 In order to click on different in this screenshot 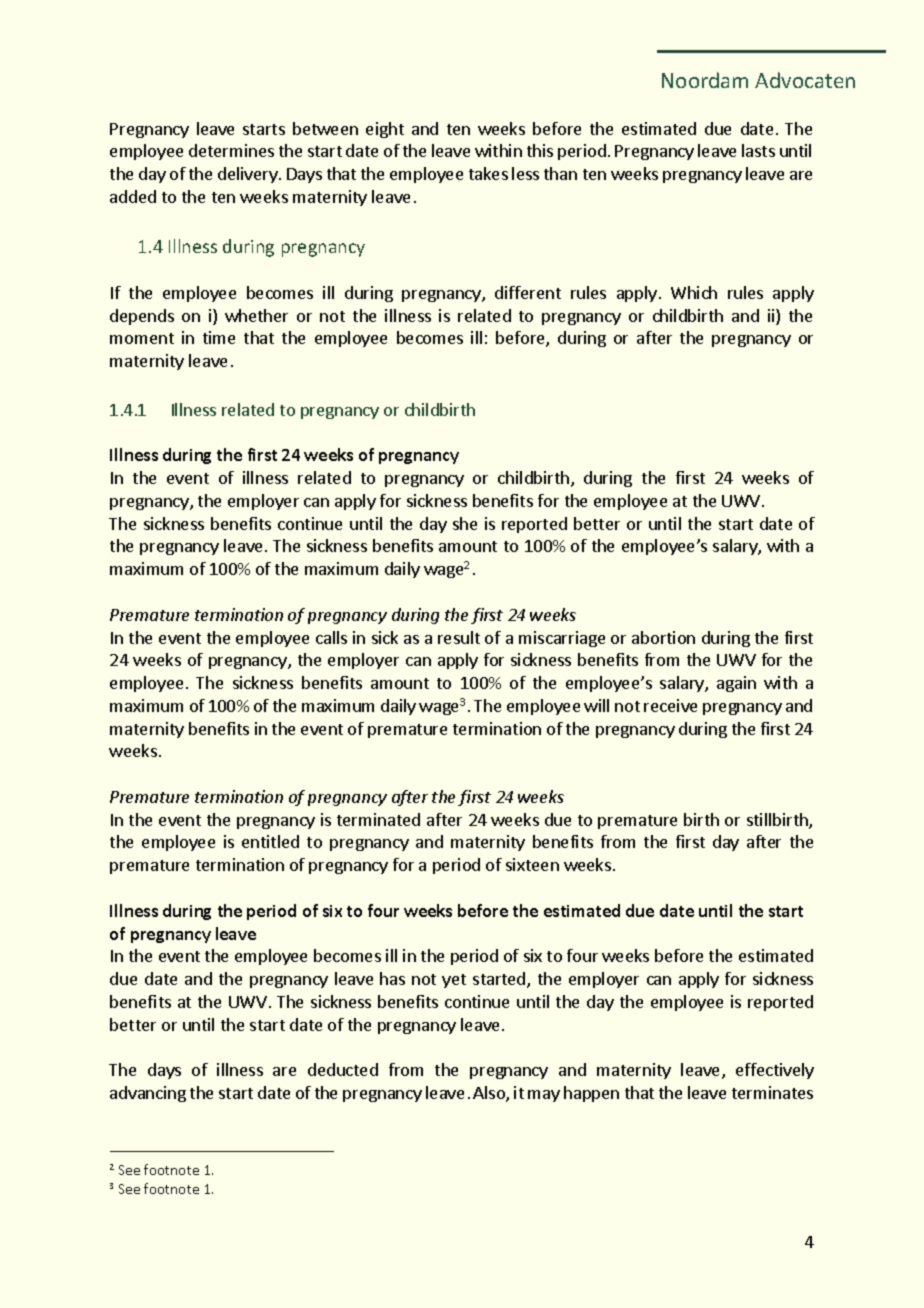, I will do `click(528, 292)`.
